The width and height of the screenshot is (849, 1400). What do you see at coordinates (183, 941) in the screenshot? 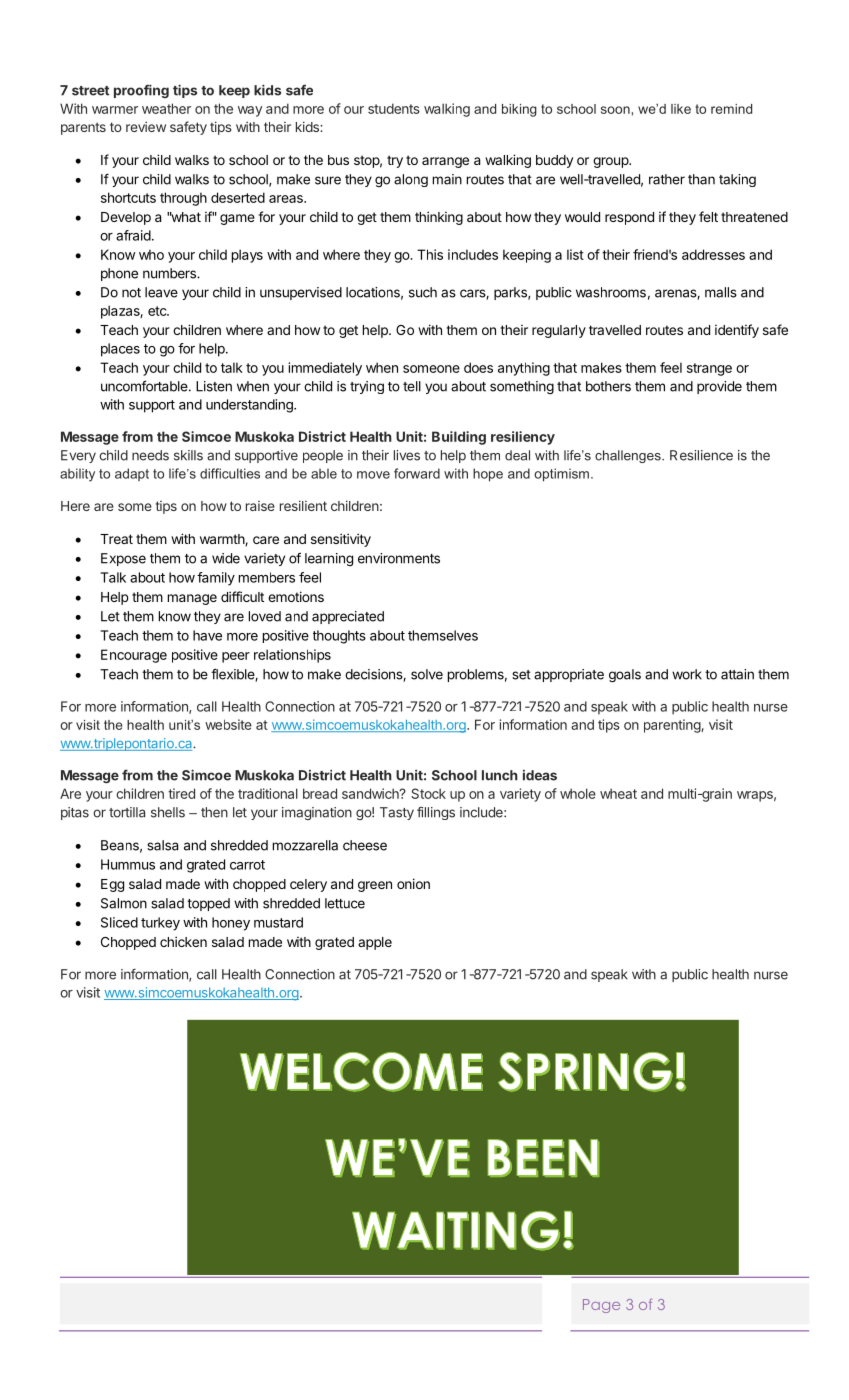
I see `chicken` at bounding box center [183, 941].
